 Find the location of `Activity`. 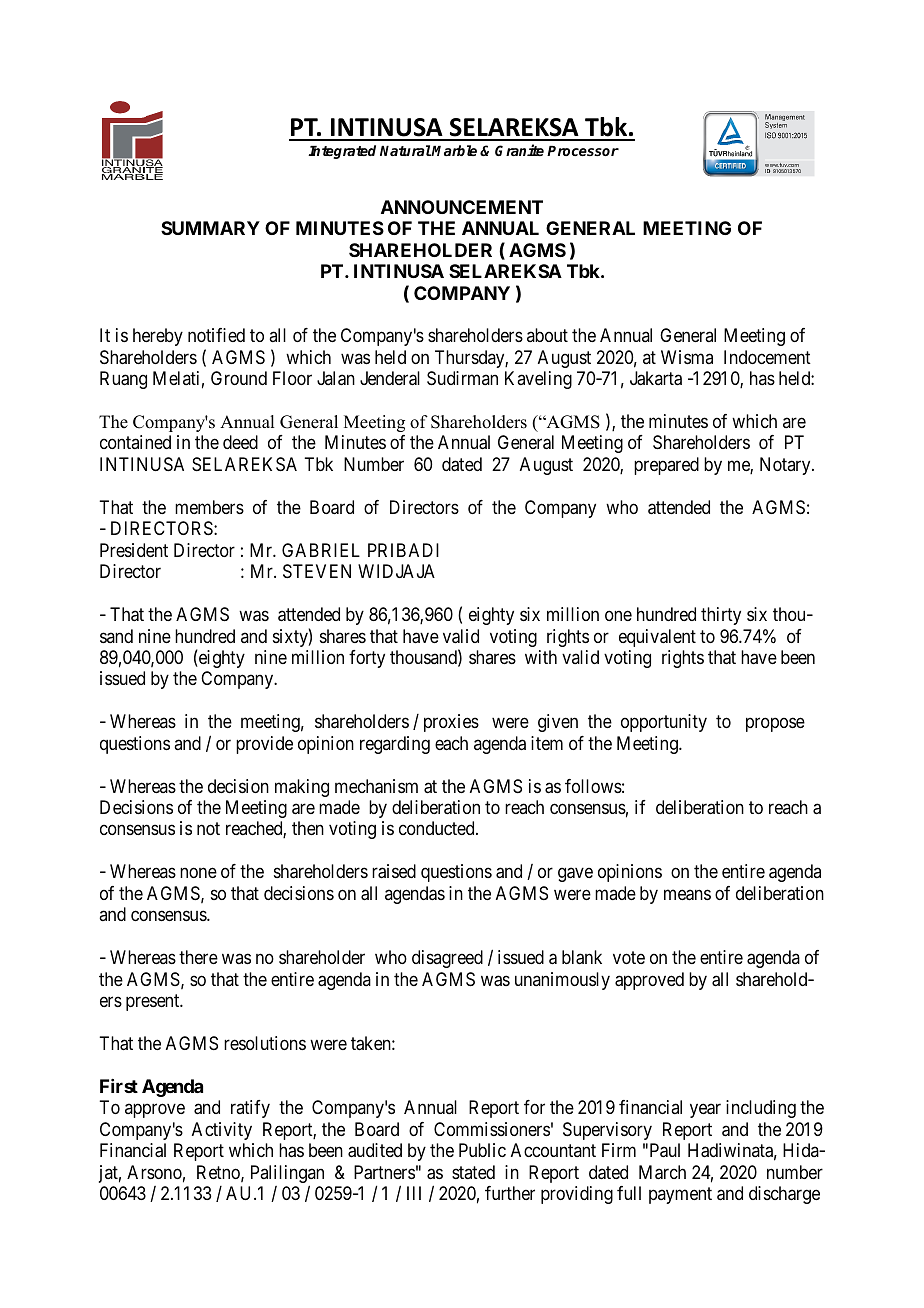

Activity is located at coordinates (222, 1131).
